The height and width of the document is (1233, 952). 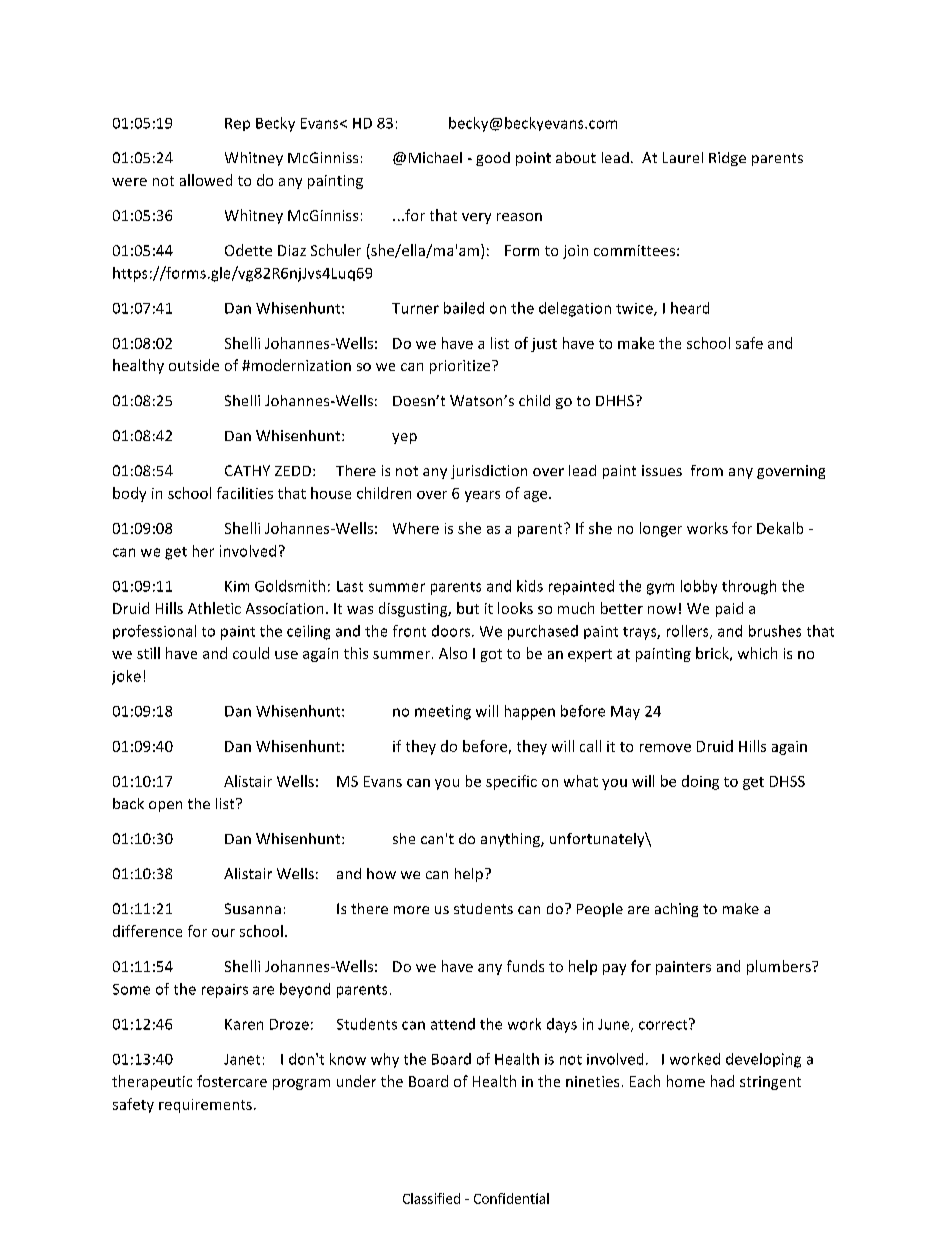 I want to click on outside, so click(x=194, y=365).
